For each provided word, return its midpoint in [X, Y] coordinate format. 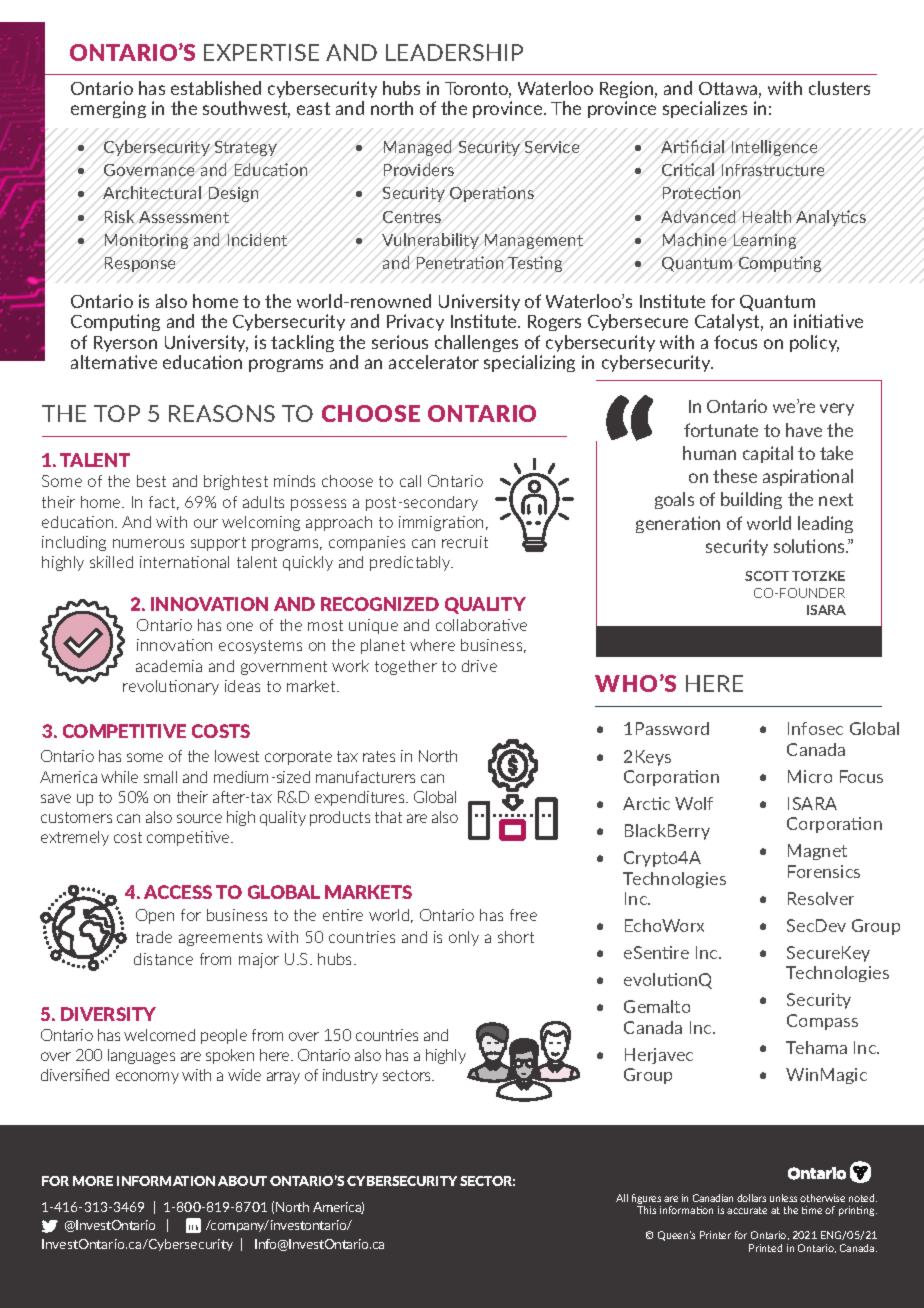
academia [169, 666]
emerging [108, 109]
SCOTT [767, 576]
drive [479, 666]
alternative [114, 362]
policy [814, 343]
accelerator [434, 362]
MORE [93, 1181]
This [646, 1210]
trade [154, 937]
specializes [705, 109]
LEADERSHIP [454, 52]
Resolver [821, 898]
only [464, 938]
